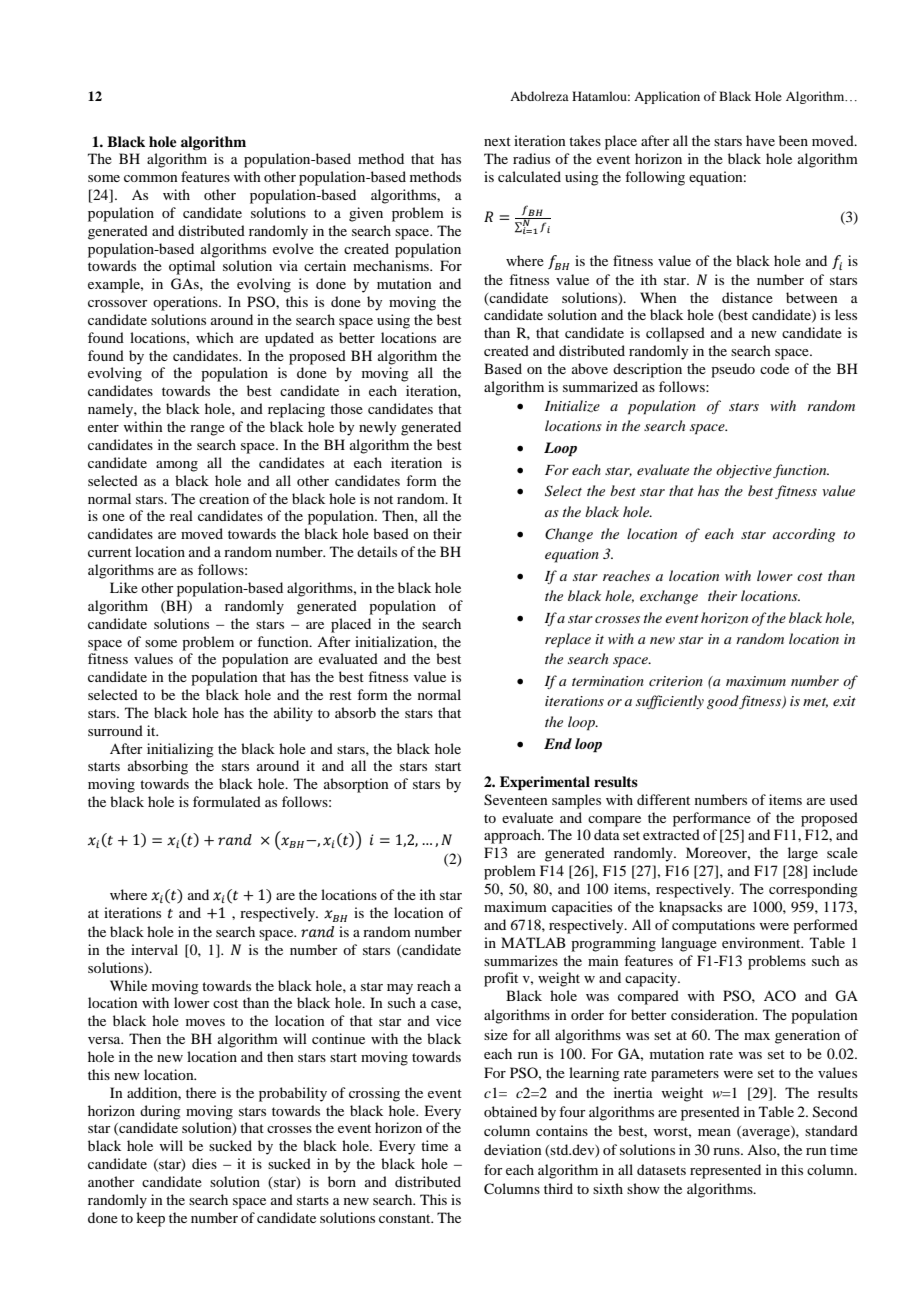 This screenshot has width=924, height=1308. I want to click on good, so click(723, 702).
